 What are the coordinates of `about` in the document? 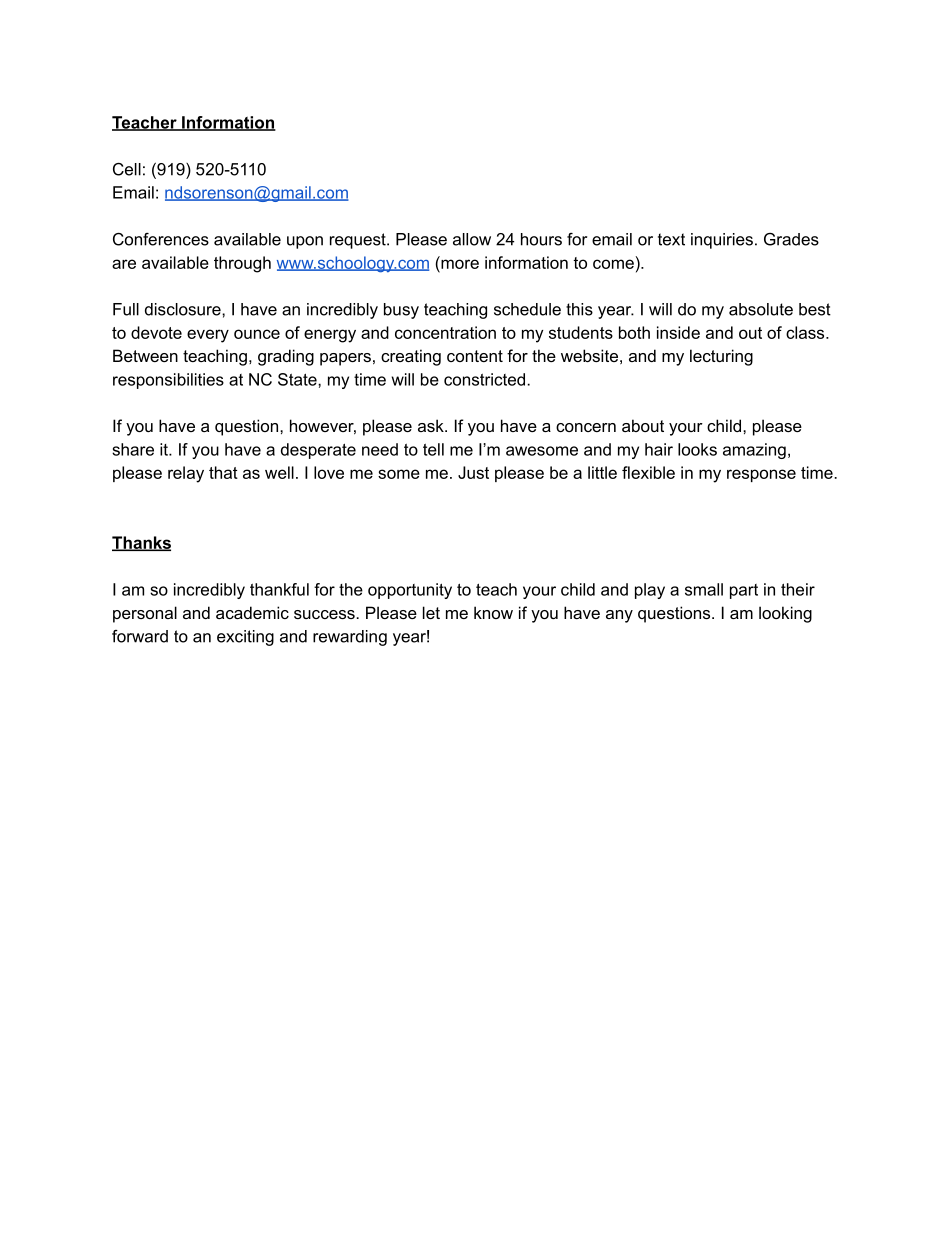 It's located at (643, 425).
